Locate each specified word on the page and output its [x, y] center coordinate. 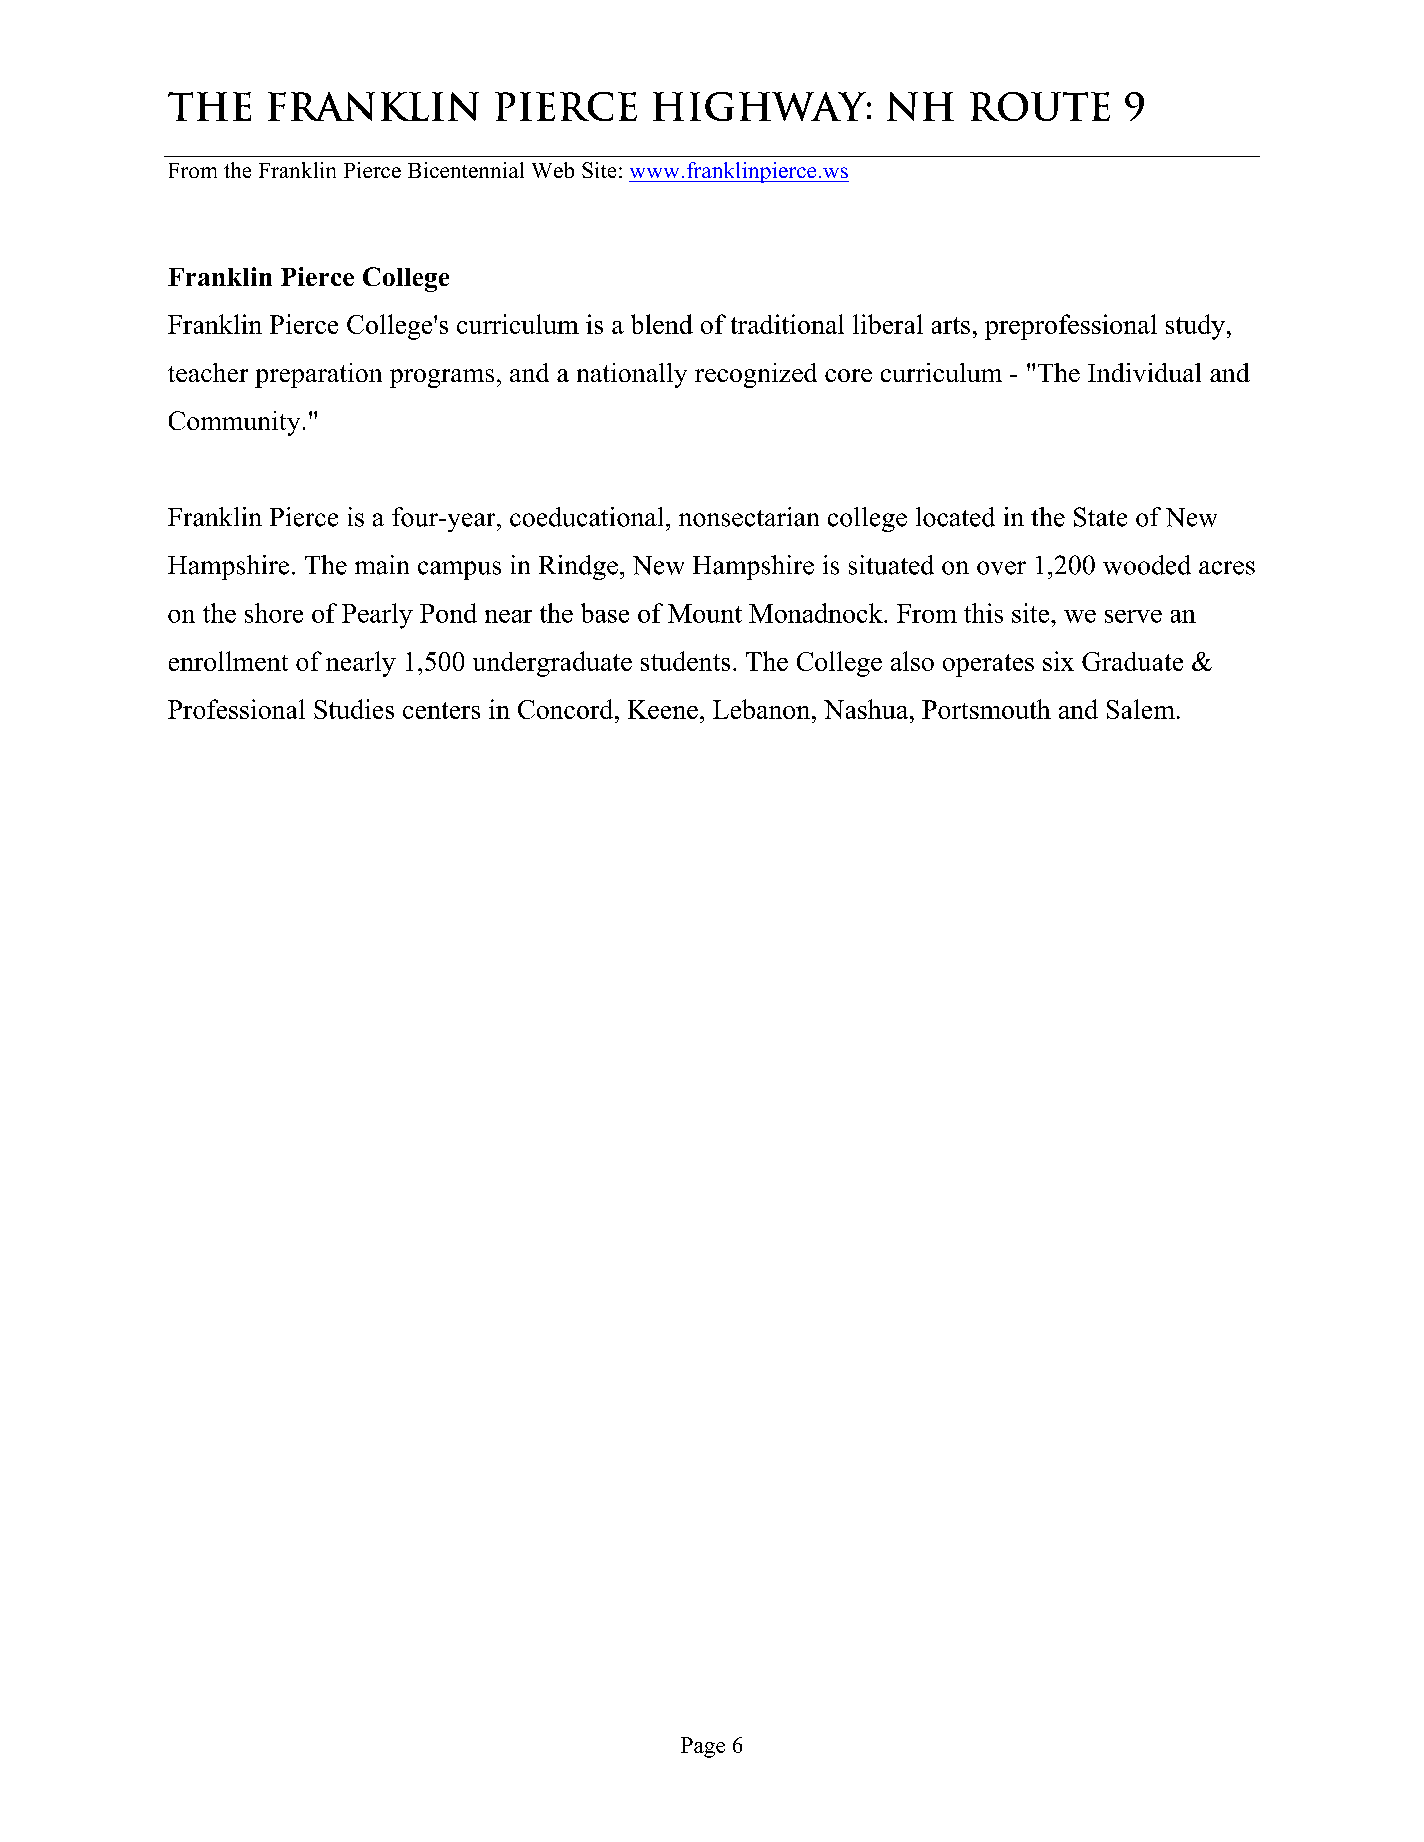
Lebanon [763, 709]
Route [1040, 106]
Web [553, 170]
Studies [354, 709]
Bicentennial [466, 170]
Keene [663, 709]
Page [703, 1747]
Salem [1141, 709]
